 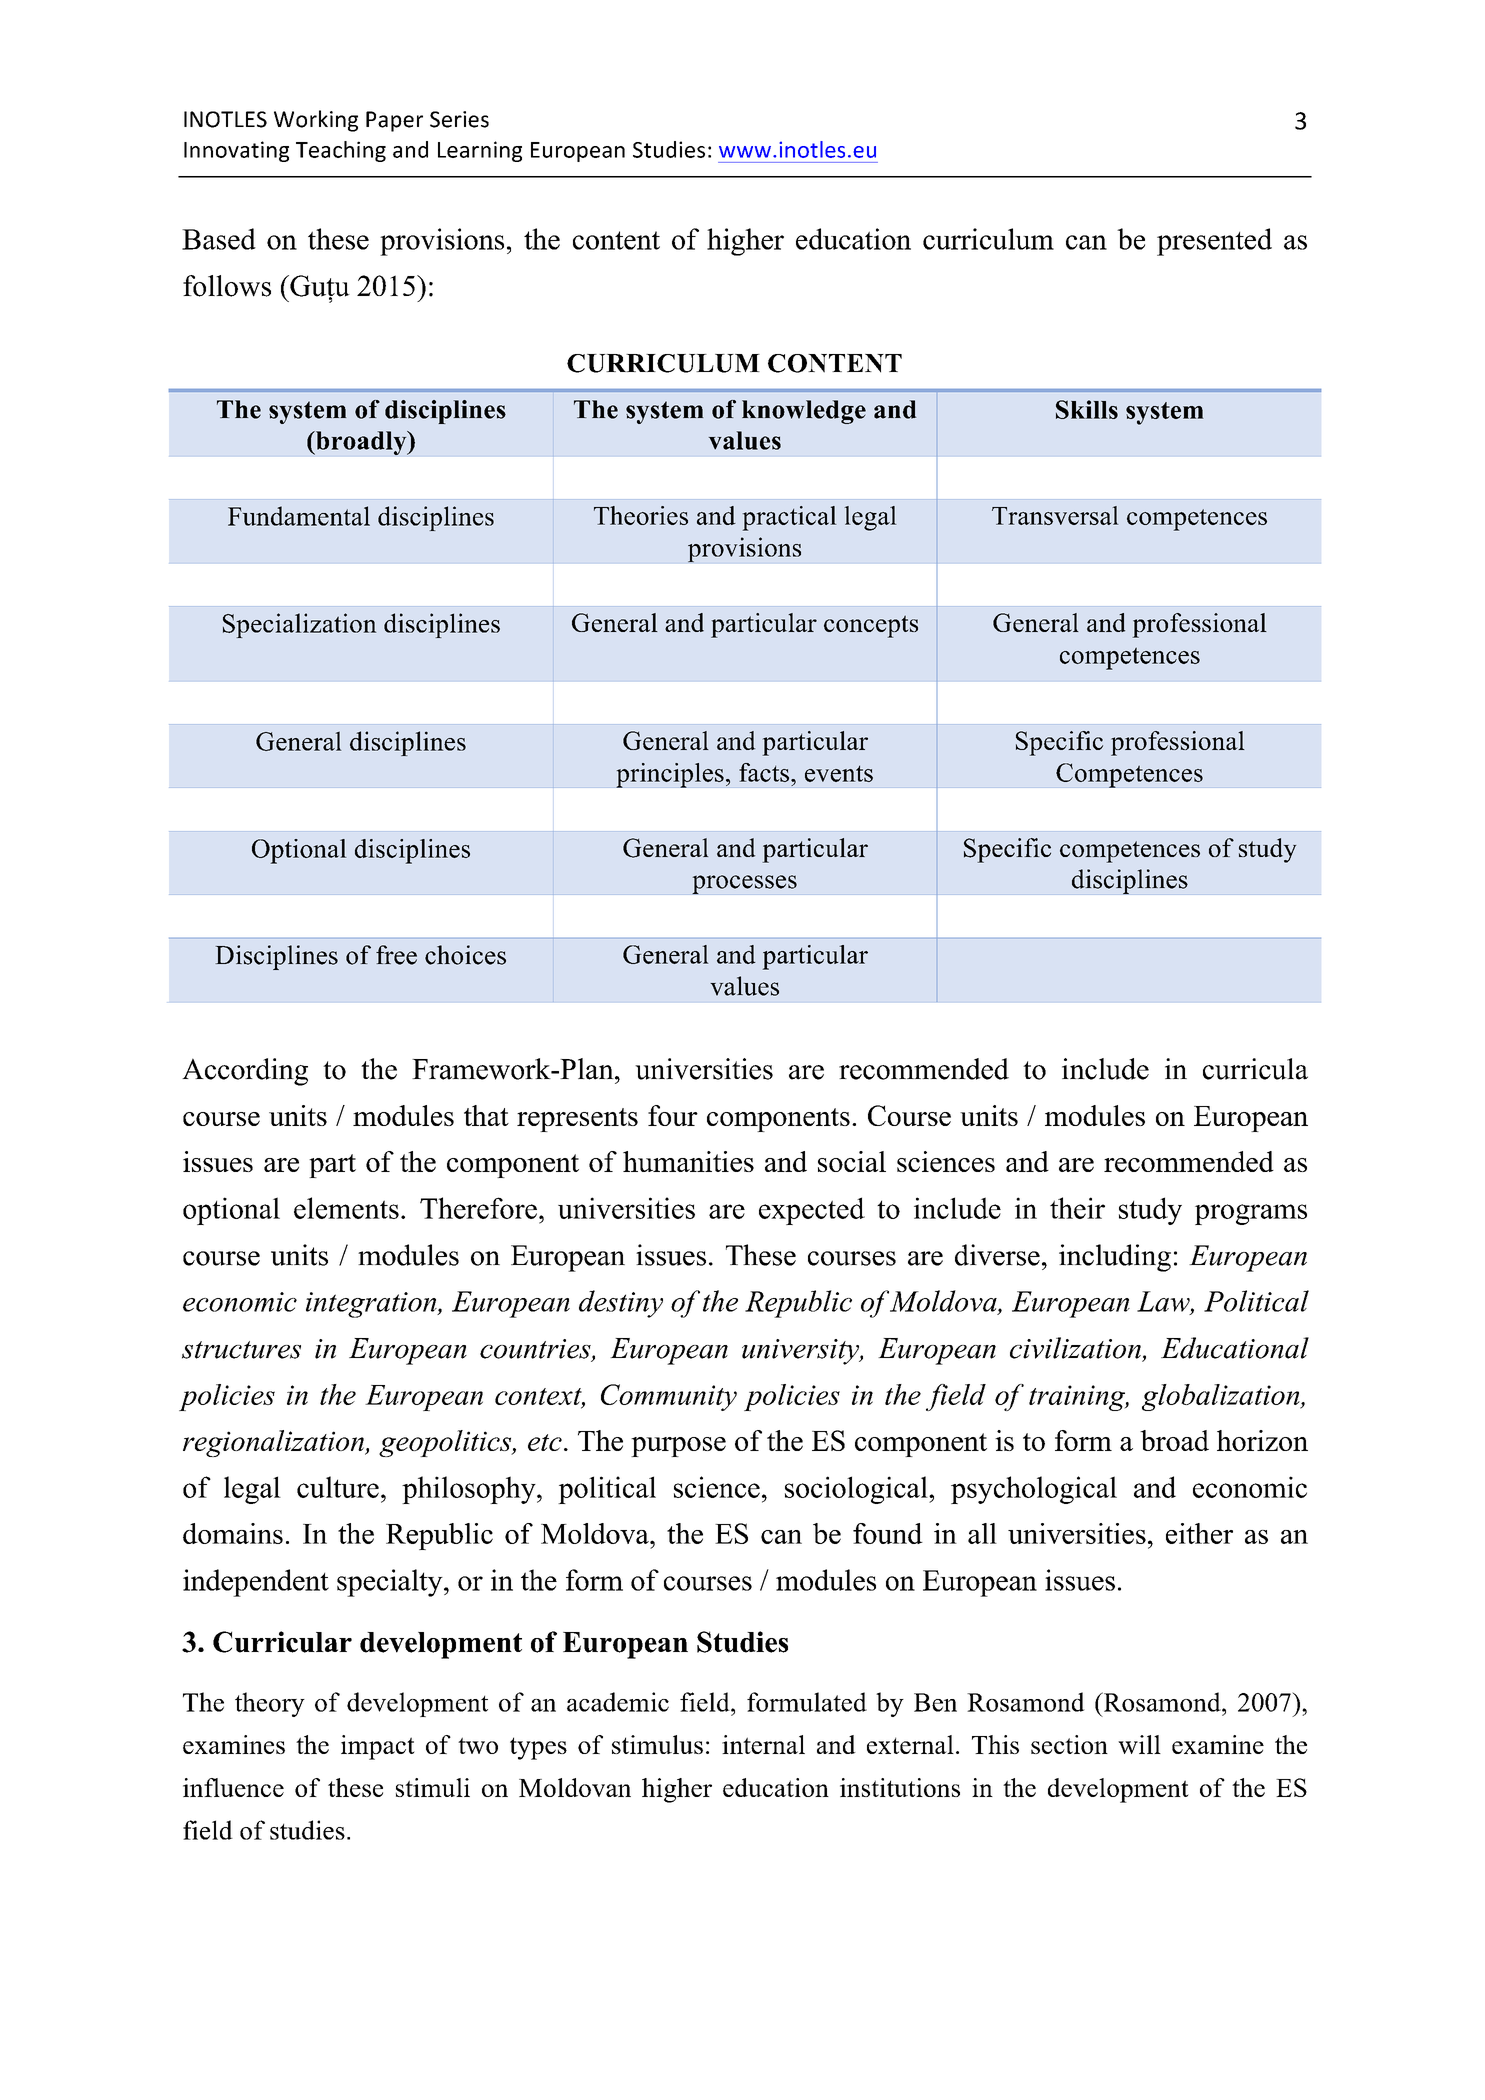 What do you see at coordinates (378, 1747) in the screenshot?
I see `impact` at bounding box center [378, 1747].
